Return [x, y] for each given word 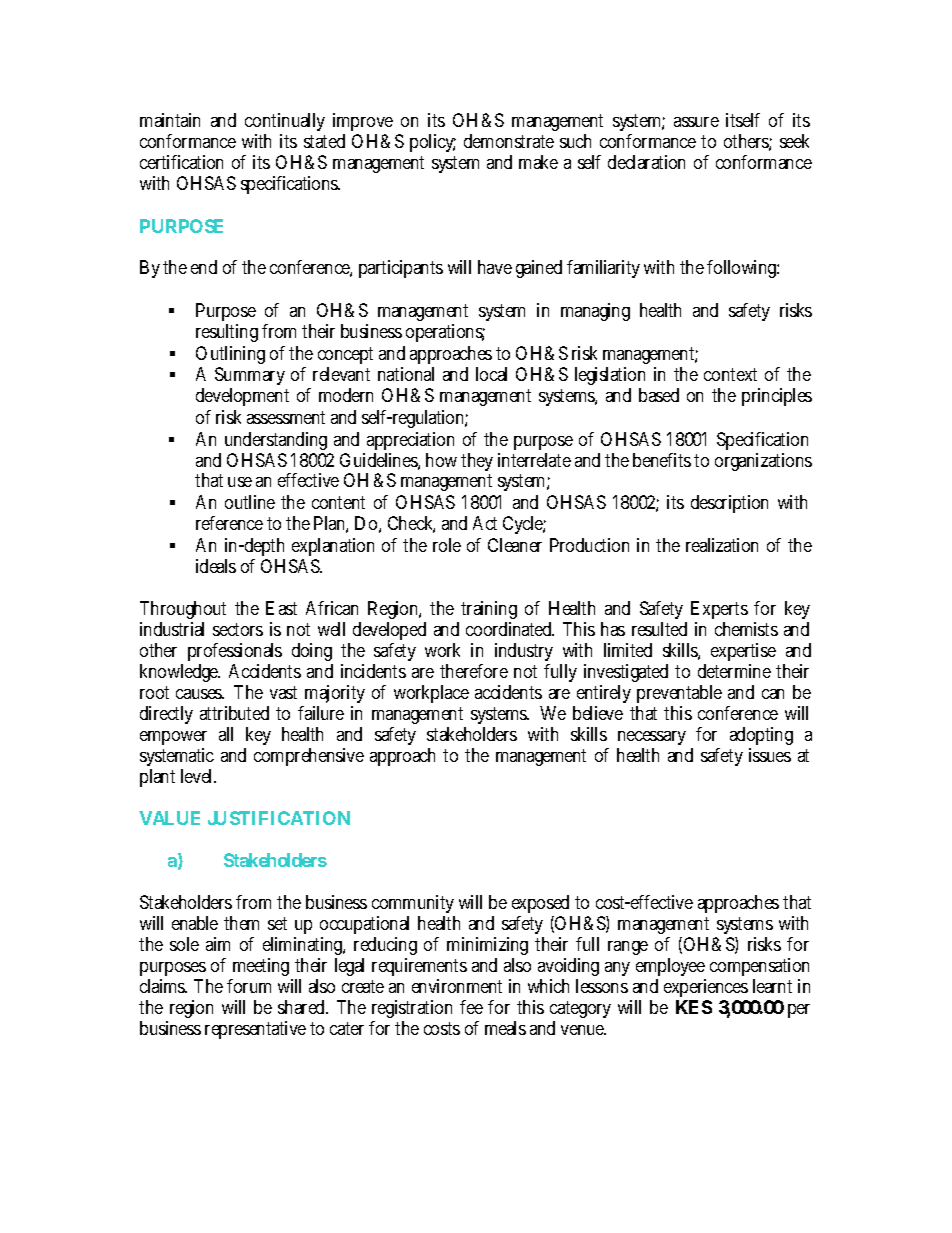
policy [433, 143]
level [198, 776]
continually [285, 124]
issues [770, 755]
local [491, 374]
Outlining [230, 355]
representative [255, 1030]
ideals [216, 566]
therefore [474, 671]
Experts [719, 610]
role [447, 545]
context [730, 374]
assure [696, 122]
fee [471, 1007]
